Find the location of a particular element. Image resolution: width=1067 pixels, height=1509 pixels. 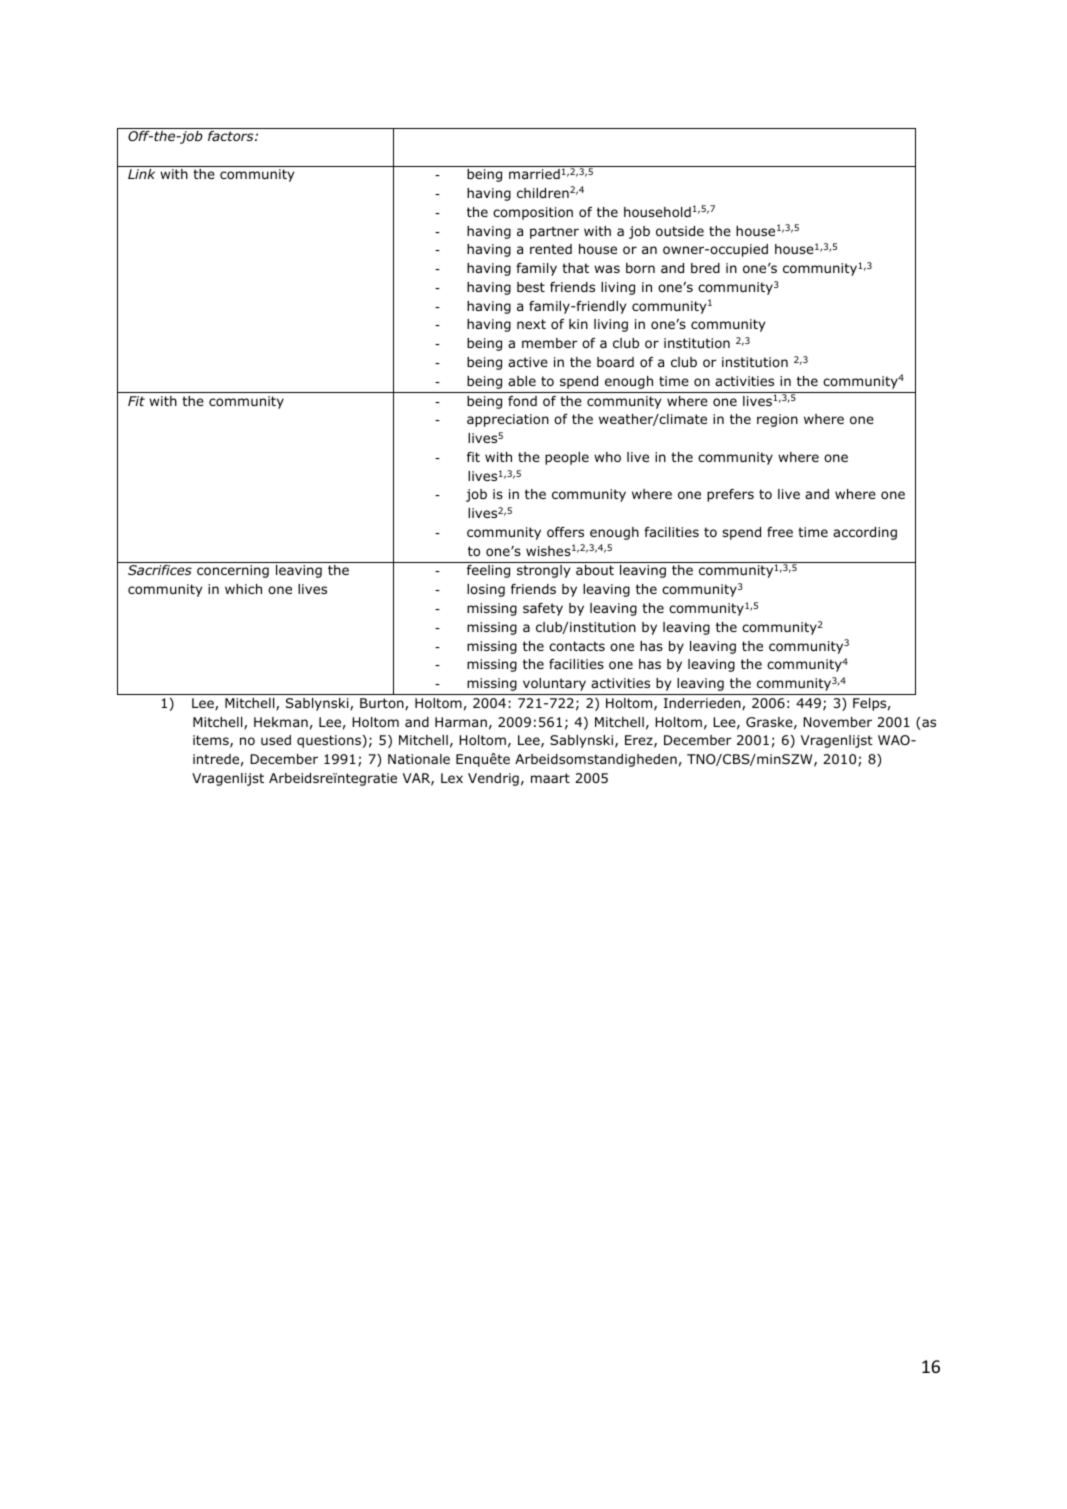

feeling is located at coordinates (488, 571).
